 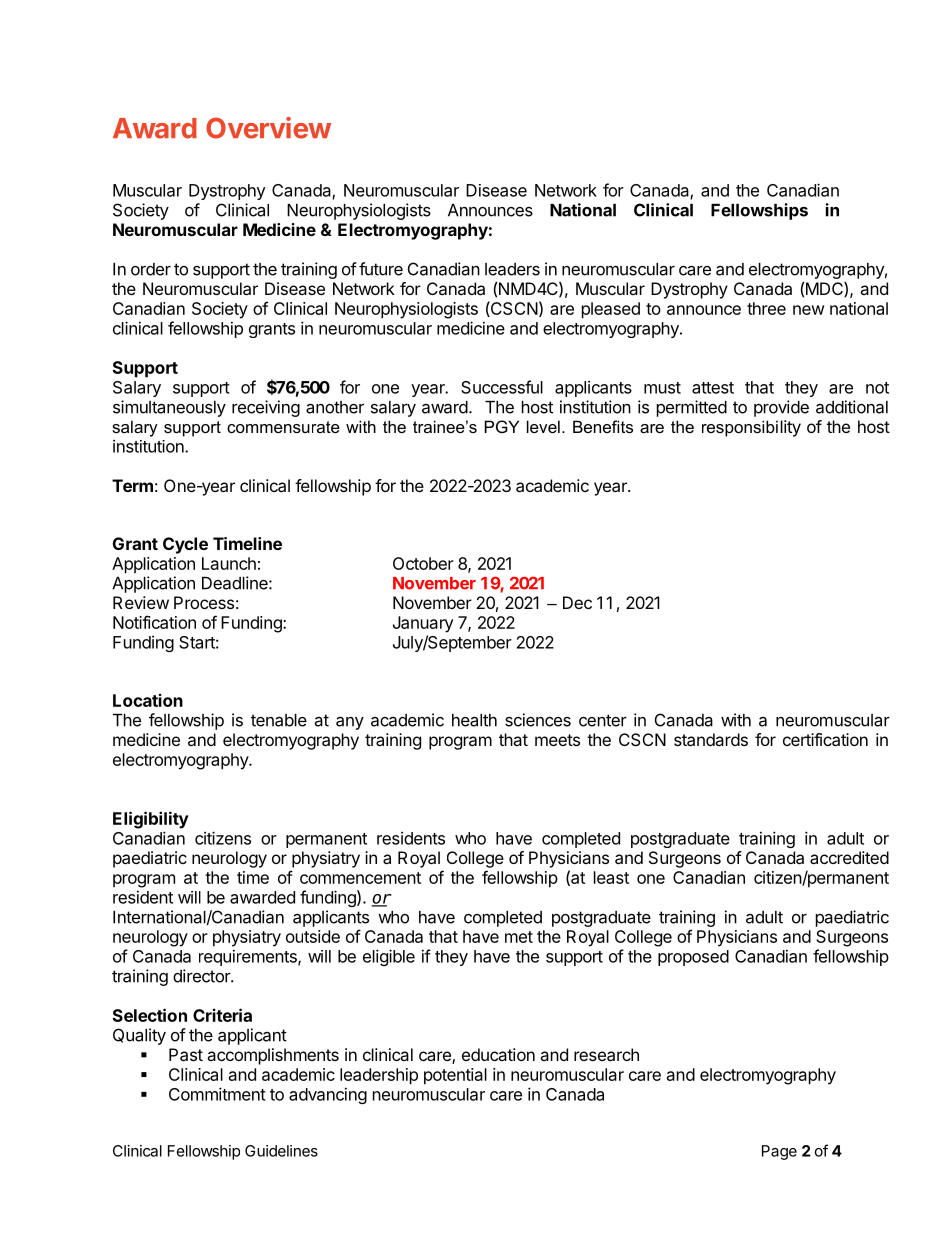 What do you see at coordinates (204, 602) in the screenshot?
I see `Process` at bounding box center [204, 602].
